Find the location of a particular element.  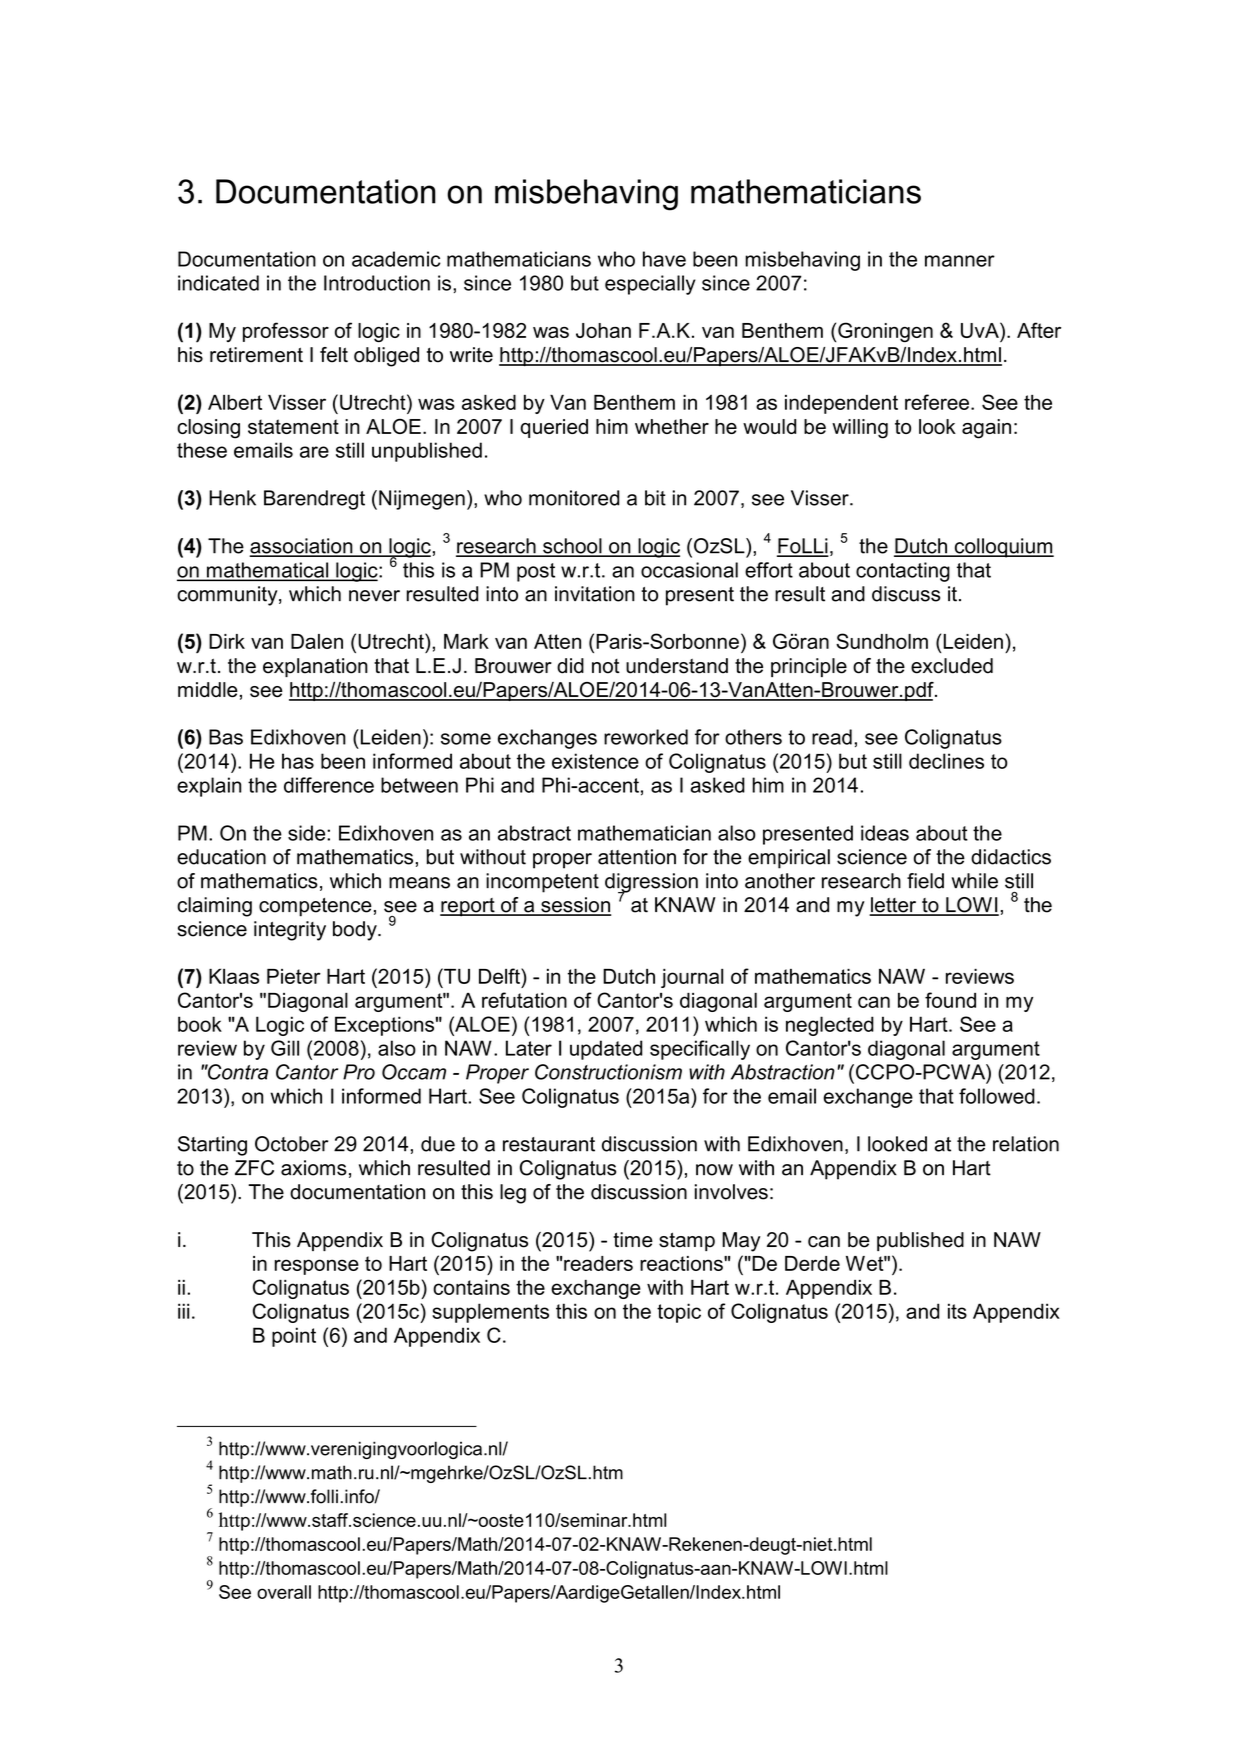

Johan is located at coordinates (603, 330).
